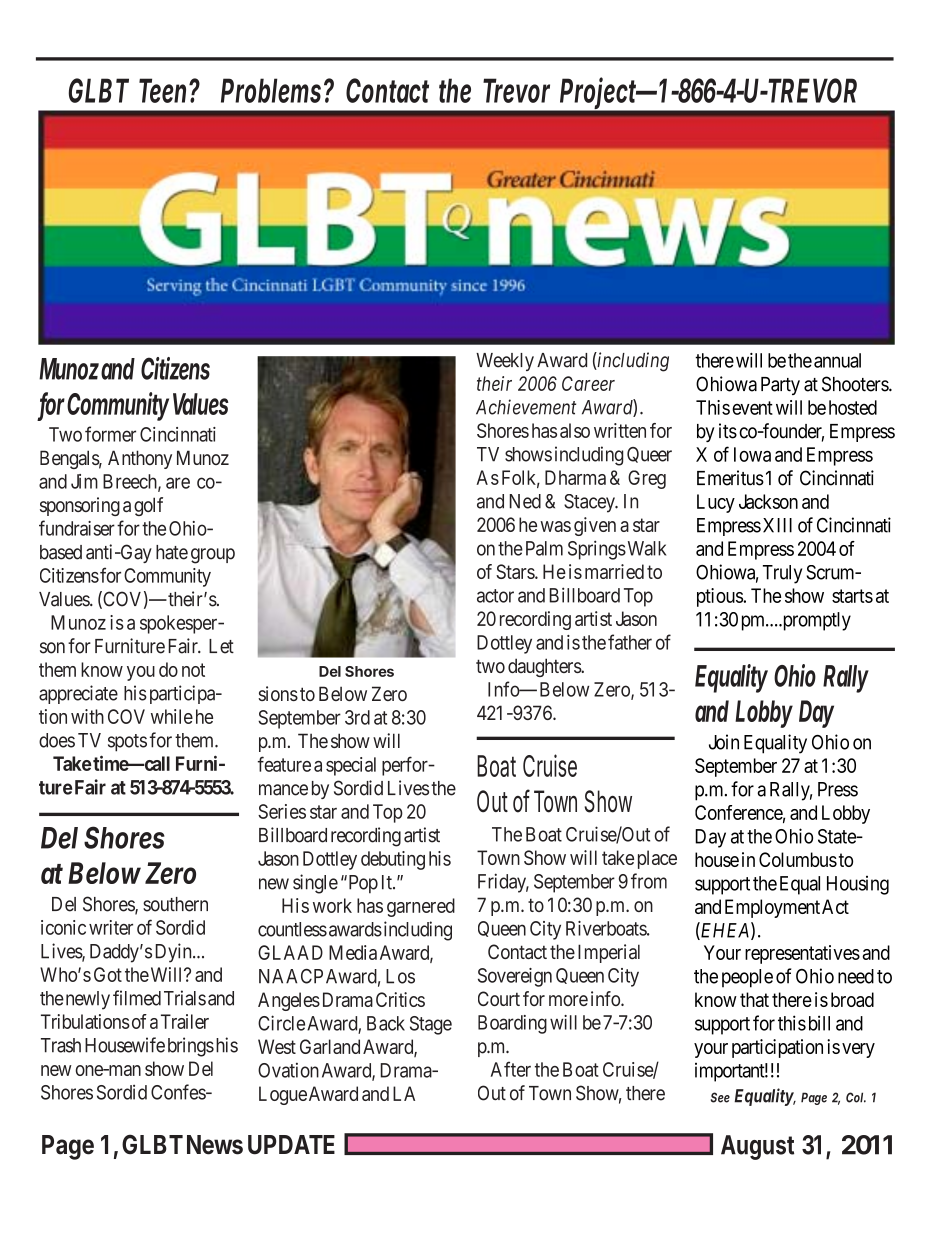  What do you see at coordinates (282, 811) in the image?
I see `Series` at bounding box center [282, 811].
